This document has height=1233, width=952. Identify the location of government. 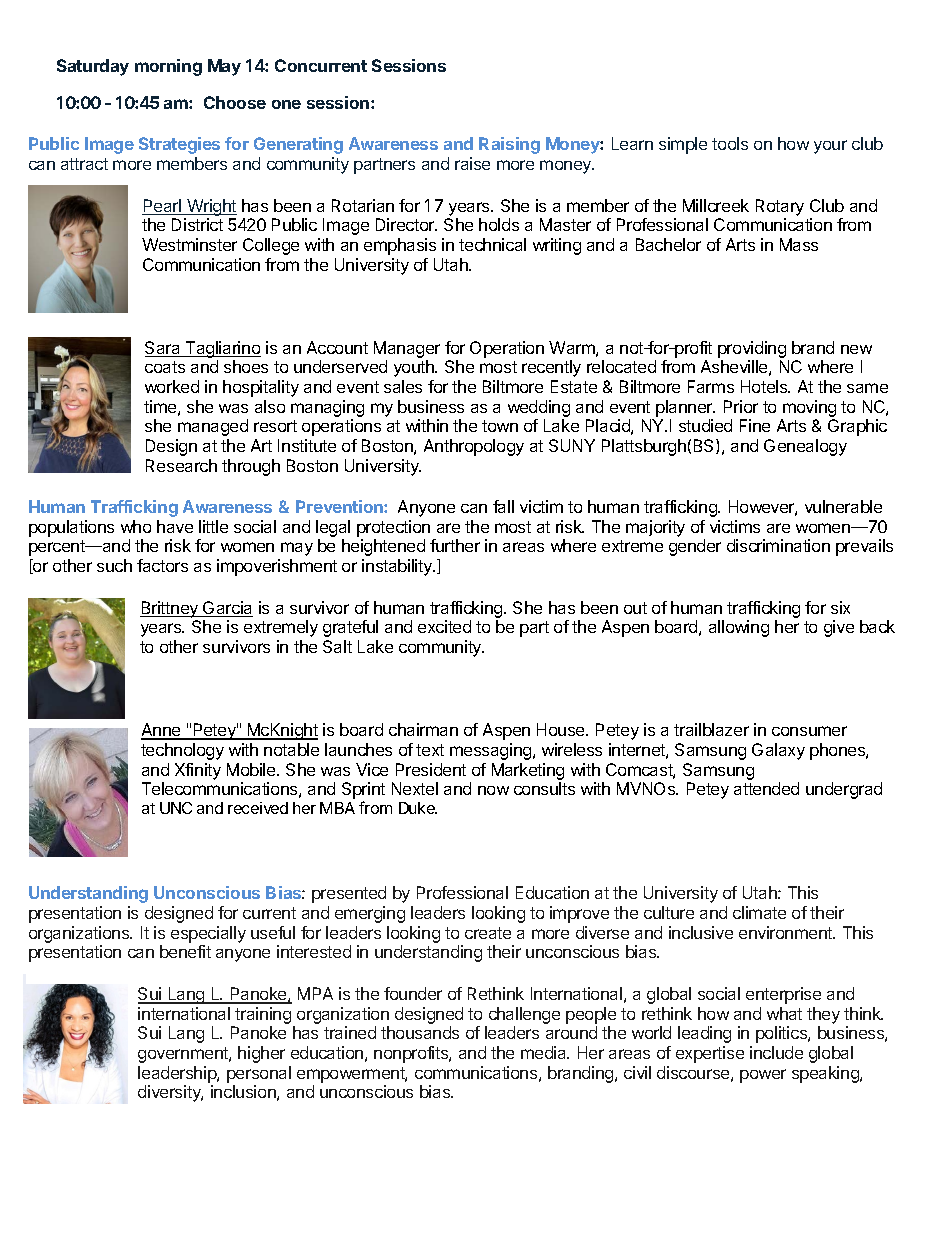
(184, 1055).
